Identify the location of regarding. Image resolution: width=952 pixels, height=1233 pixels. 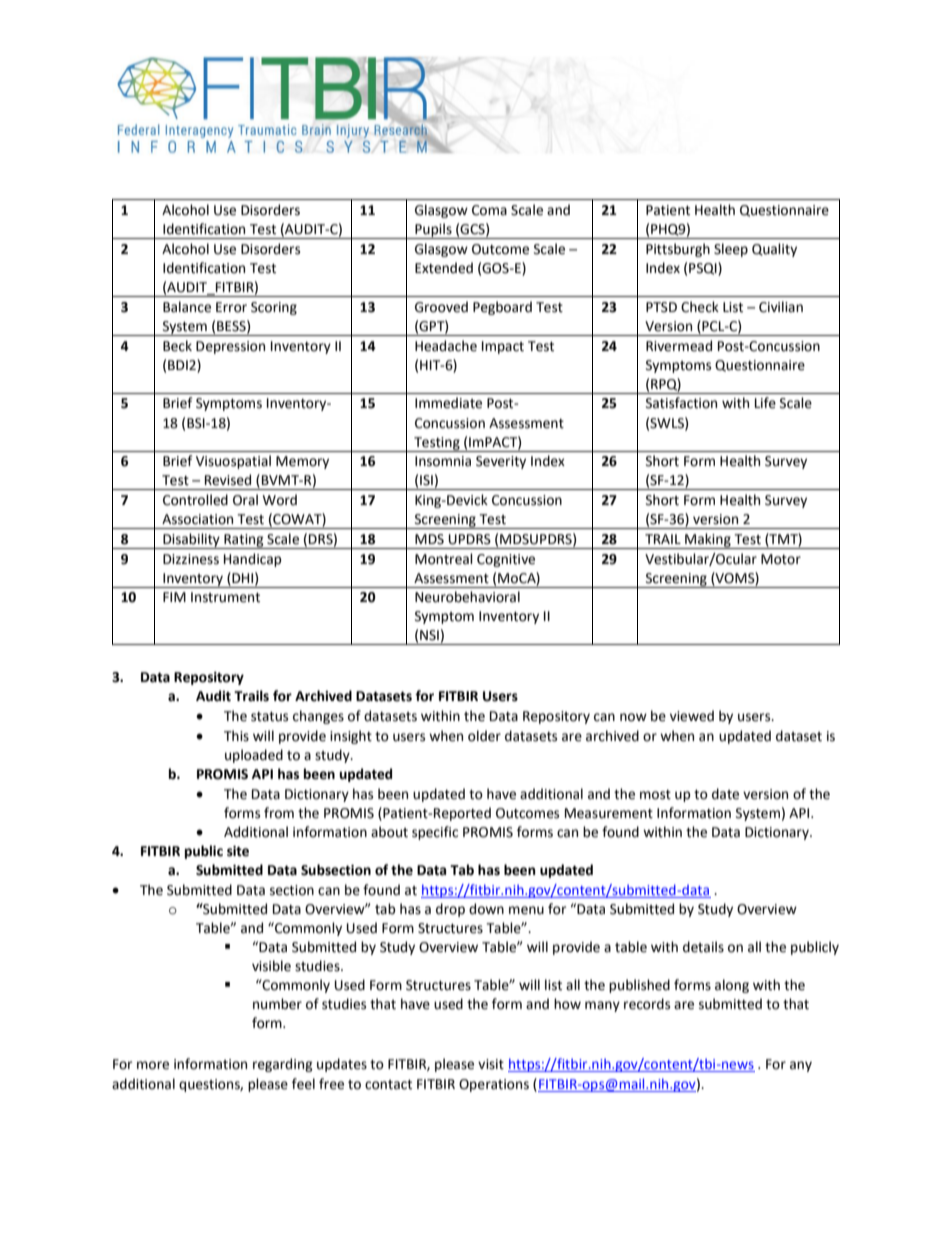
(283, 1065).
